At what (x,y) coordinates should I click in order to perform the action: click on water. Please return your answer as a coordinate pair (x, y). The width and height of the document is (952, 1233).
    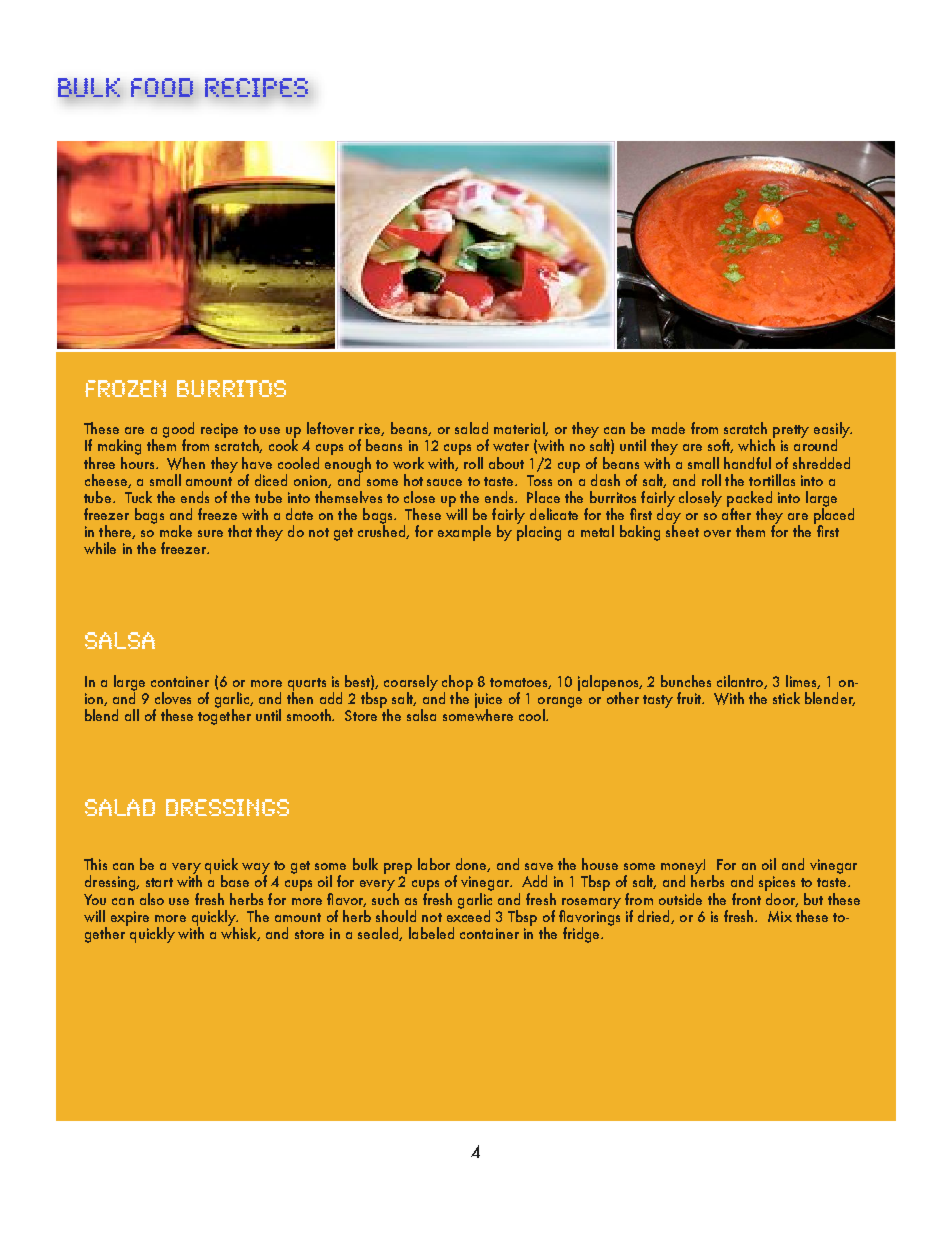
    Looking at the image, I should click on (511, 446).
